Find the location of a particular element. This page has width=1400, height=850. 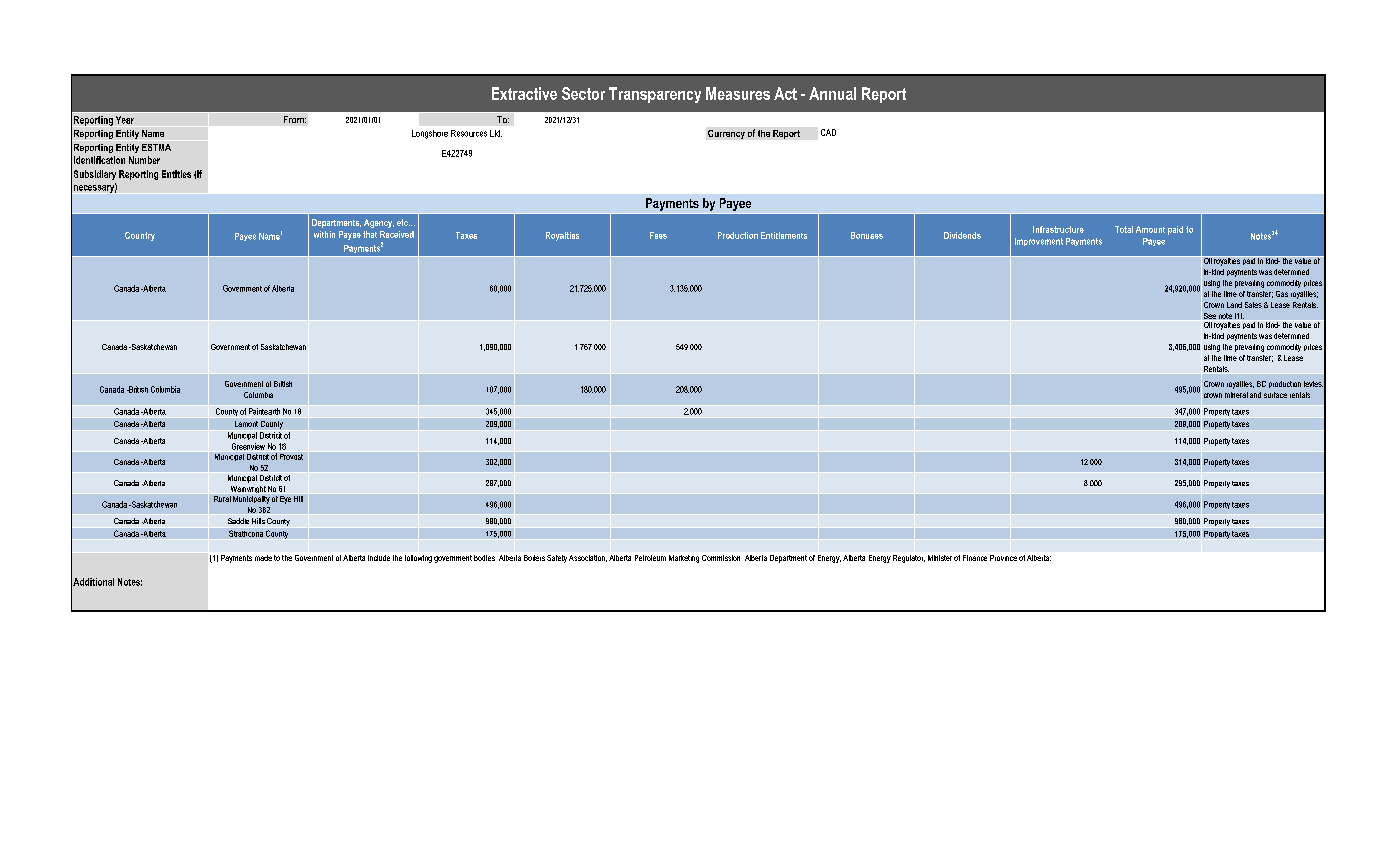

within is located at coordinates (324, 234).
